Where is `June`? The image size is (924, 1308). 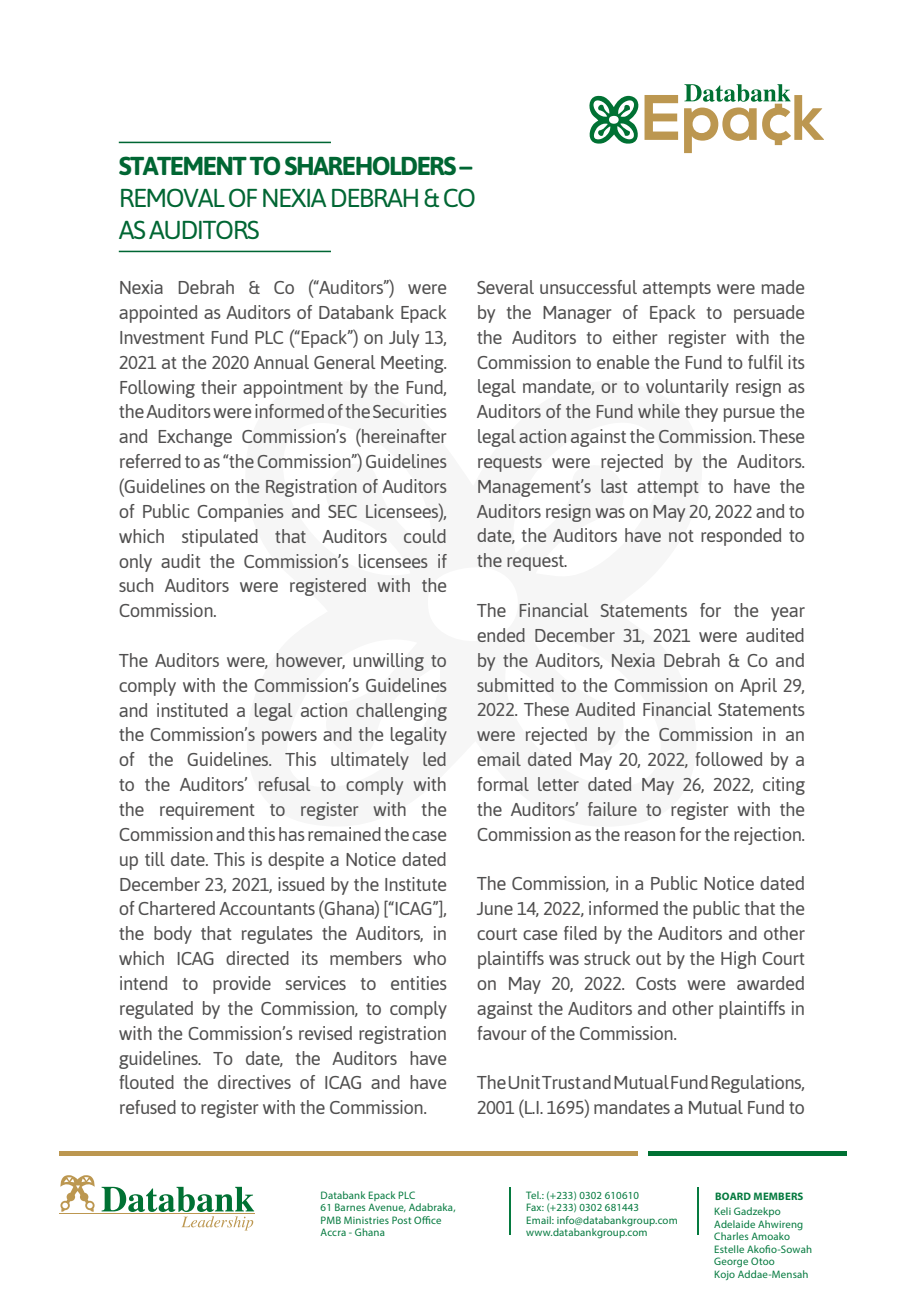
June is located at coordinates (495, 908).
